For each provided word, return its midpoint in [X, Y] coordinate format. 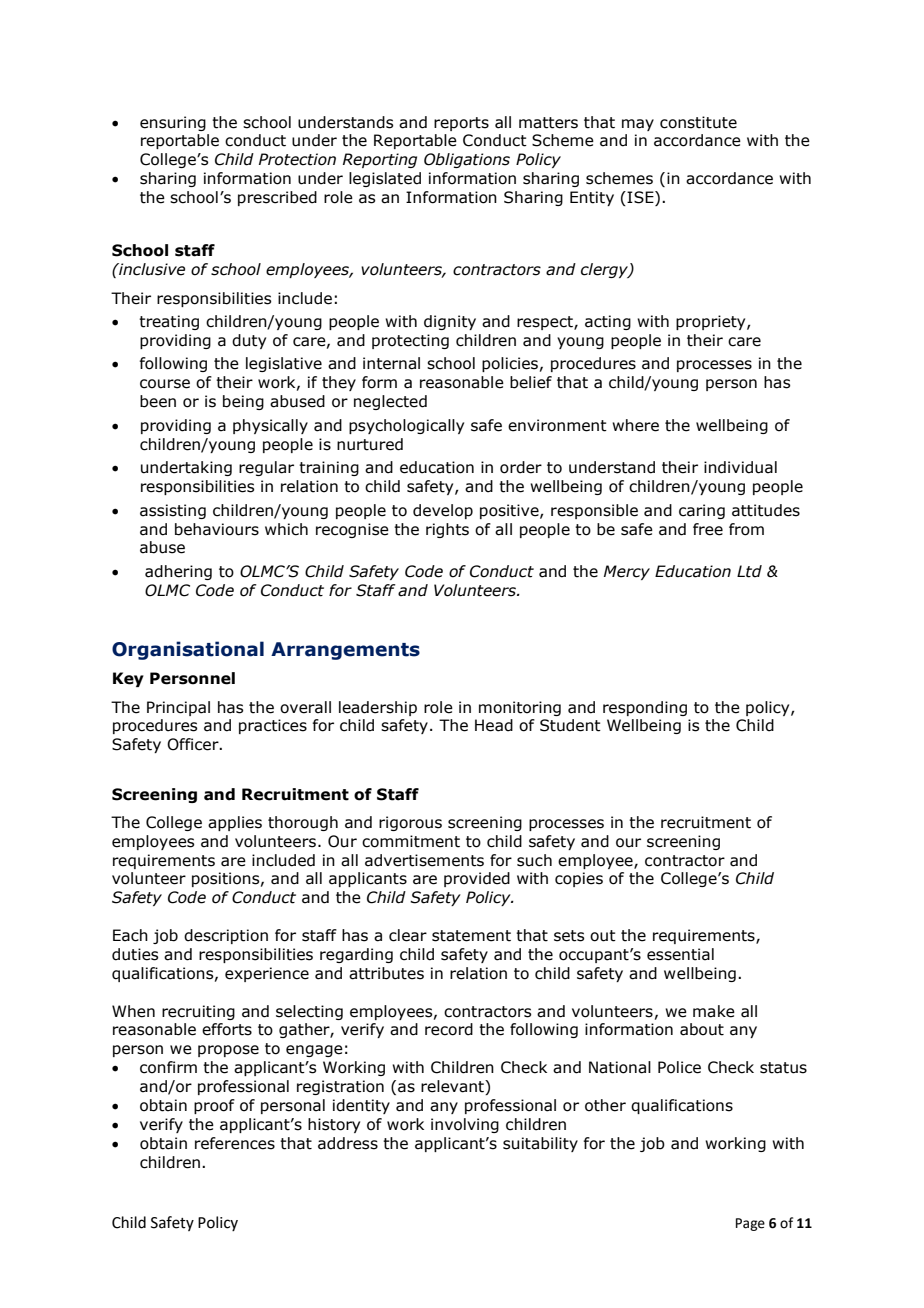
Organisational [188, 650]
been [158, 401]
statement [471, 936]
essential [680, 954]
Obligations [467, 160]
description [226, 936]
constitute [698, 122]
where [635, 425]
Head [494, 725]
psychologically [406, 426]
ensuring [173, 123]
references [235, 1143]
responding [645, 708]
